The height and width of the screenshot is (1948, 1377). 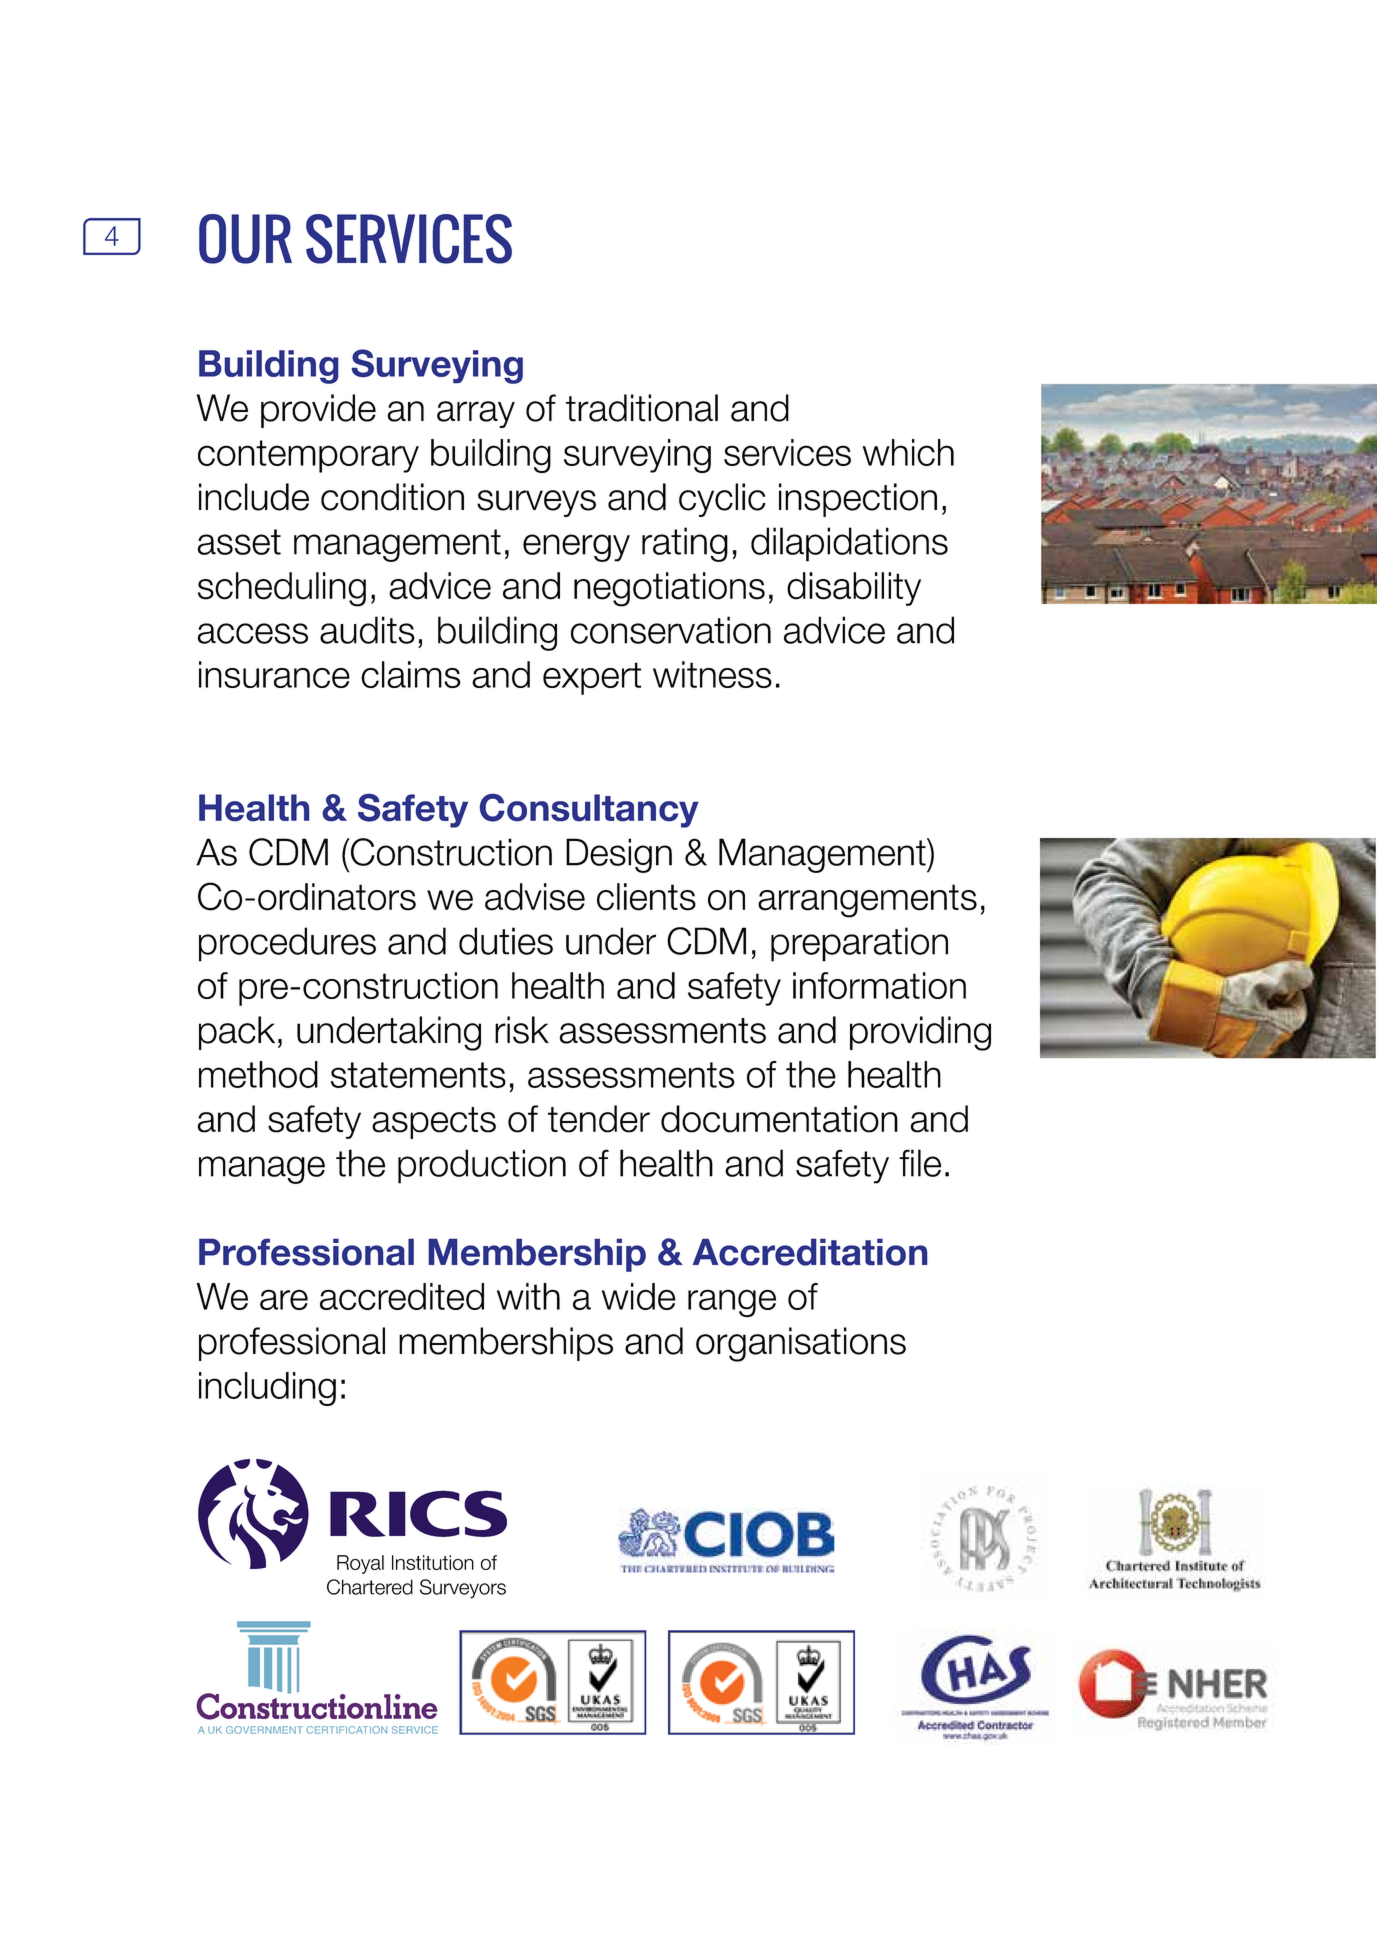 What do you see at coordinates (879, 985) in the screenshot?
I see `information` at bounding box center [879, 985].
